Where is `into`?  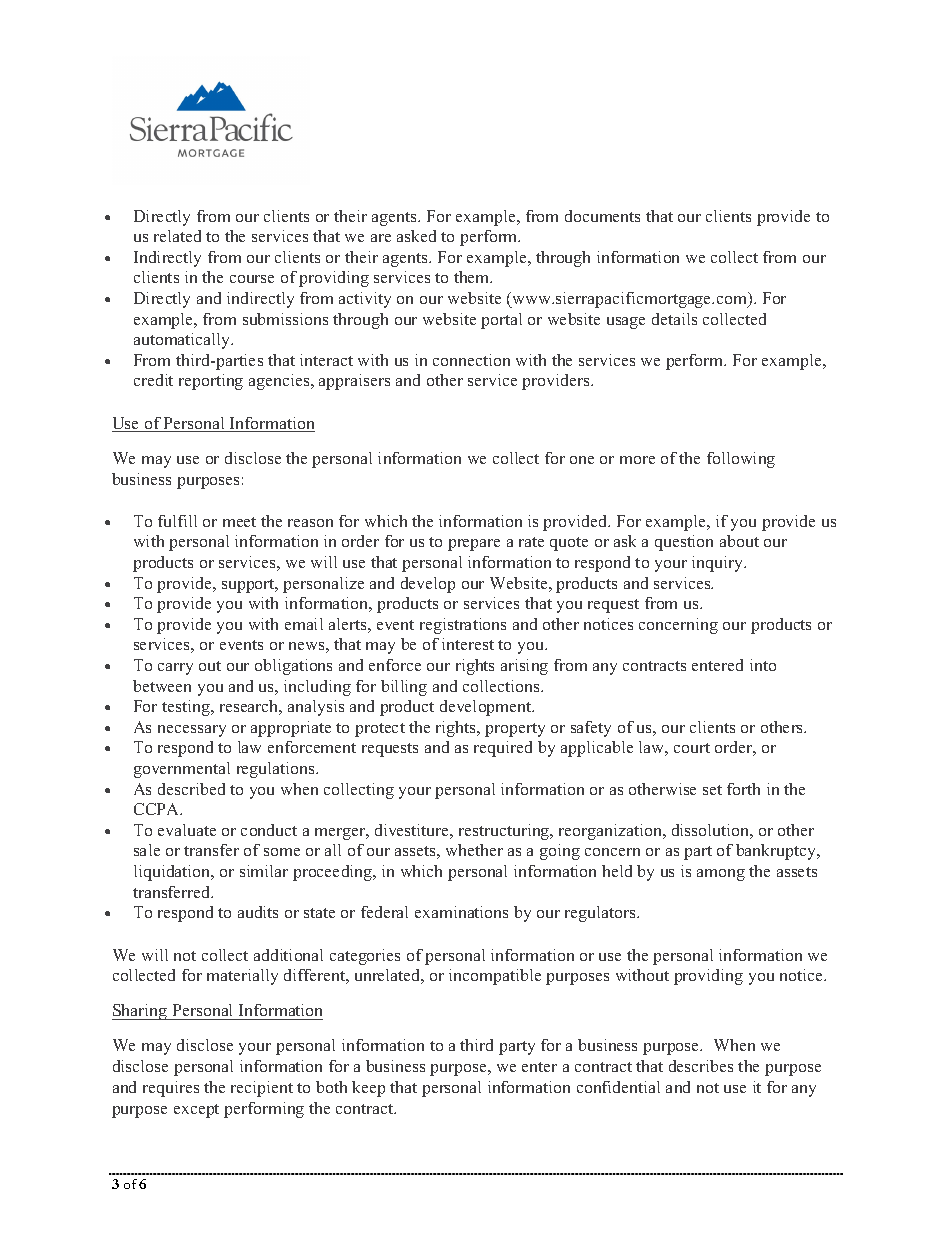
into is located at coordinates (763, 665).
